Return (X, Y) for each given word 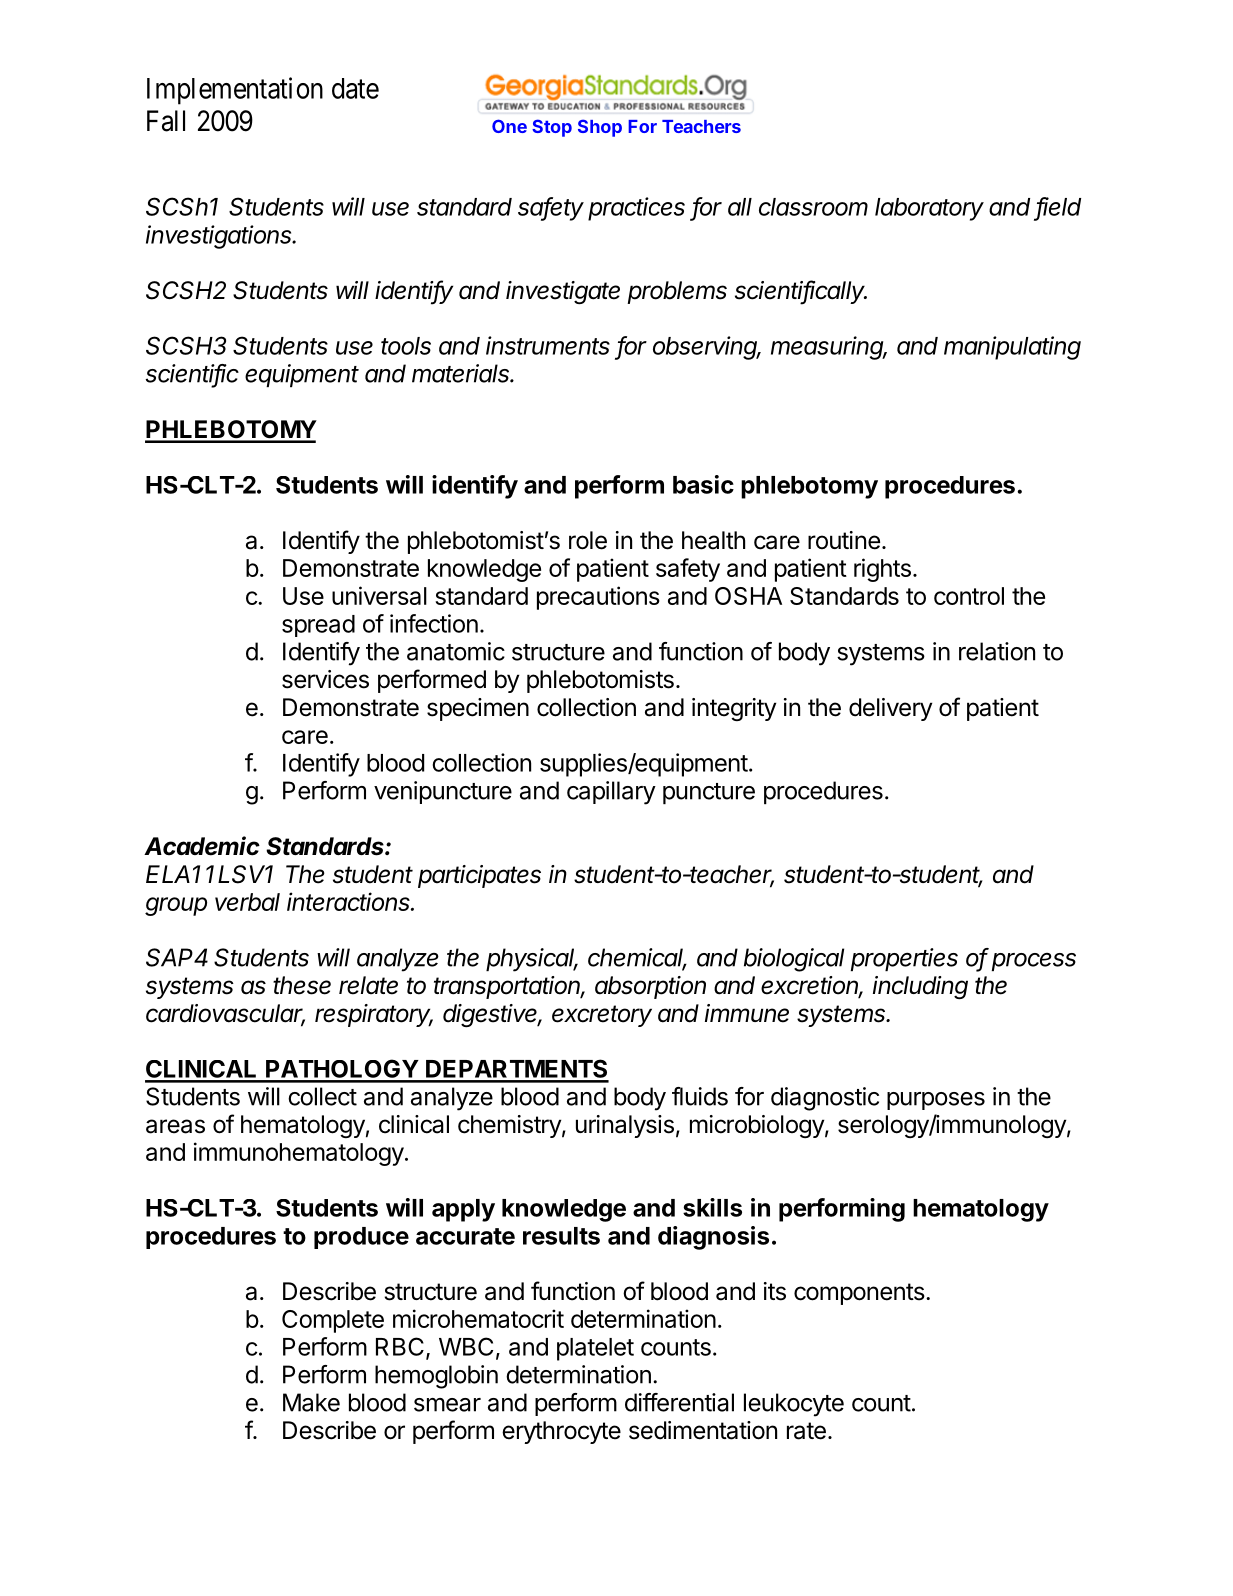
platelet (595, 1349)
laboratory (929, 209)
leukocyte (794, 1405)
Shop (600, 128)
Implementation (235, 91)
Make (311, 1402)
